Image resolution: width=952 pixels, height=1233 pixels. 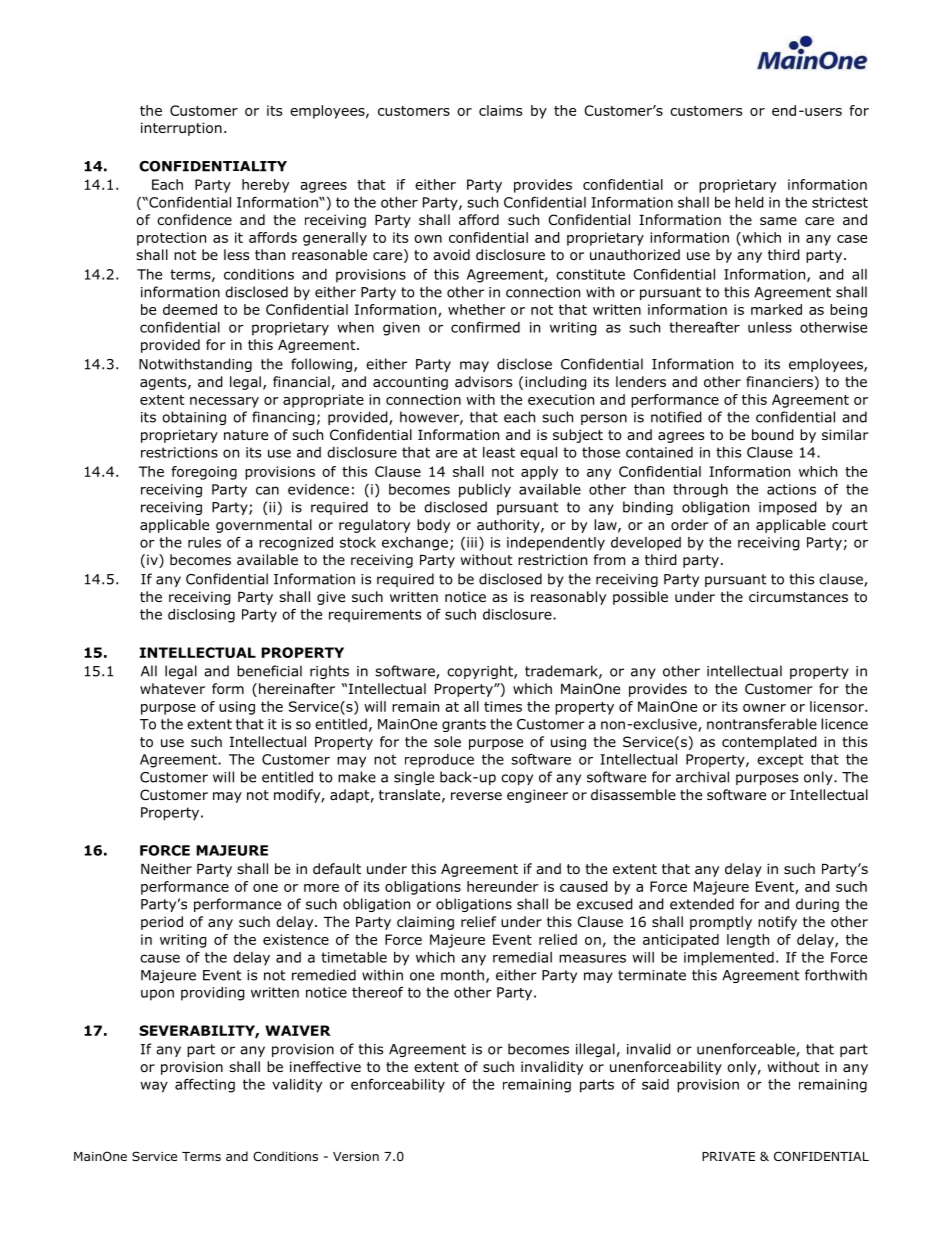 I want to click on make, so click(x=357, y=777).
